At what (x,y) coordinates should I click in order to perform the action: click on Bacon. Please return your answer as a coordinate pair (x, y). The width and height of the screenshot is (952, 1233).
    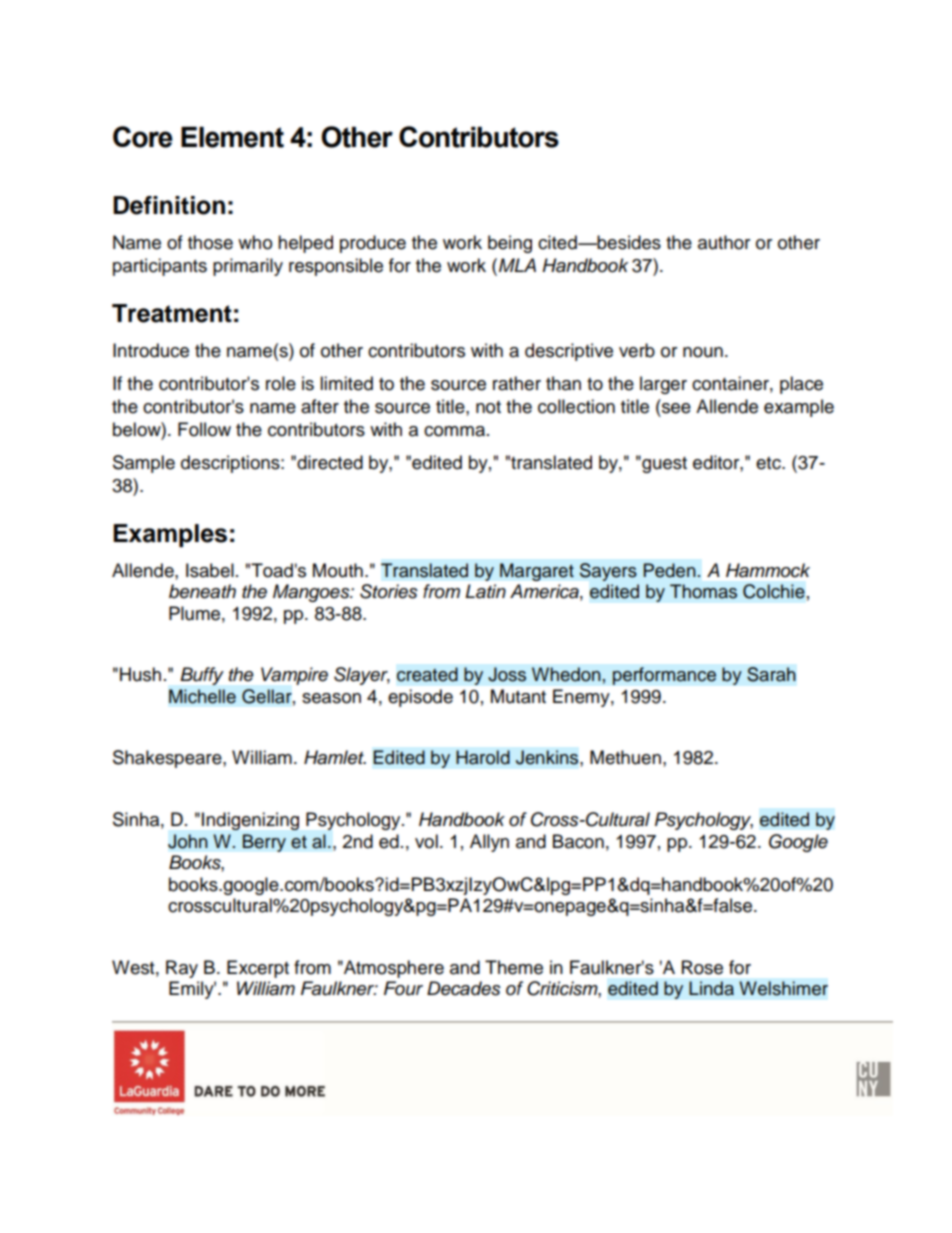
    Looking at the image, I should click on (578, 841).
